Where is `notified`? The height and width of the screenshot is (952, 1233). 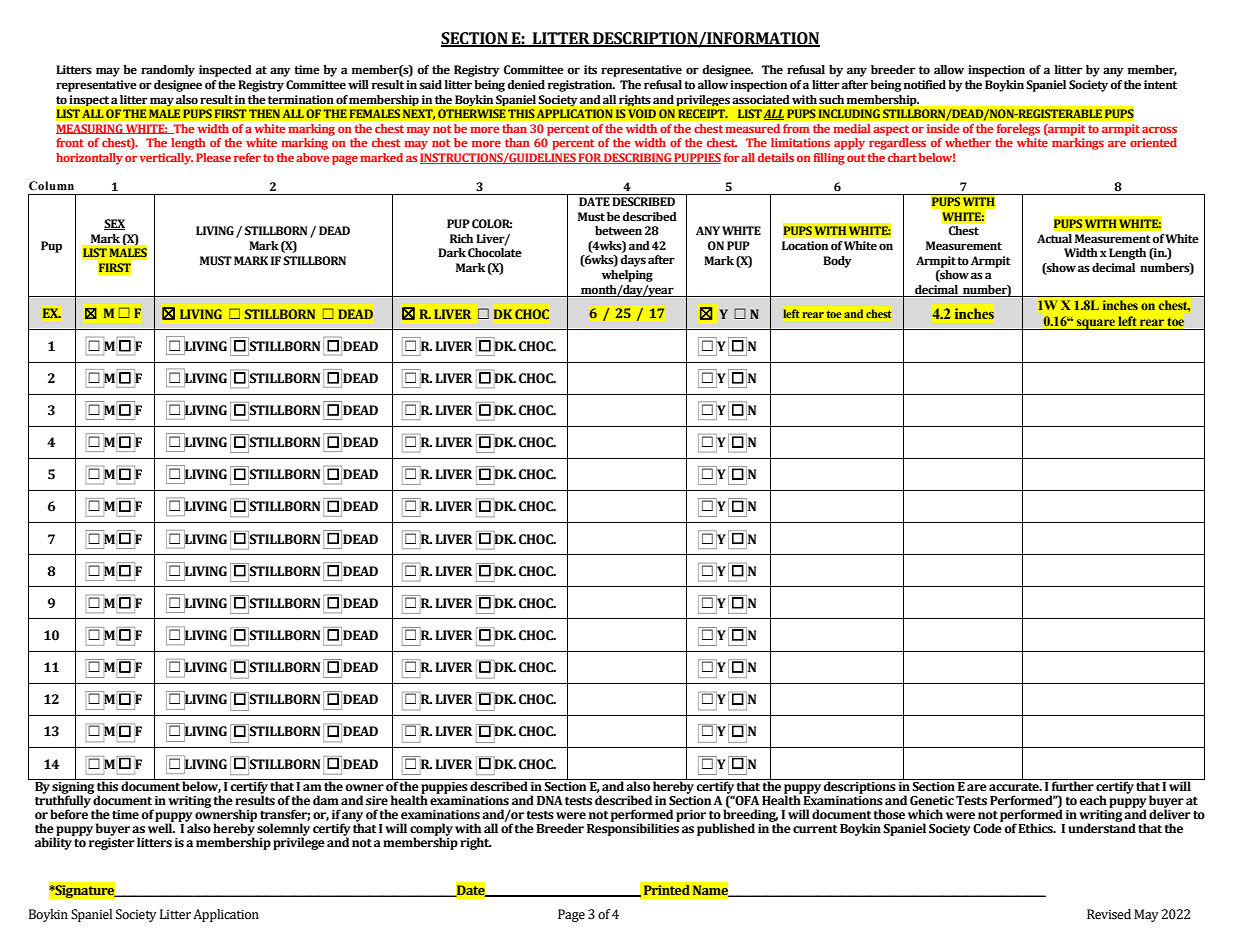
notified is located at coordinates (925, 85).
